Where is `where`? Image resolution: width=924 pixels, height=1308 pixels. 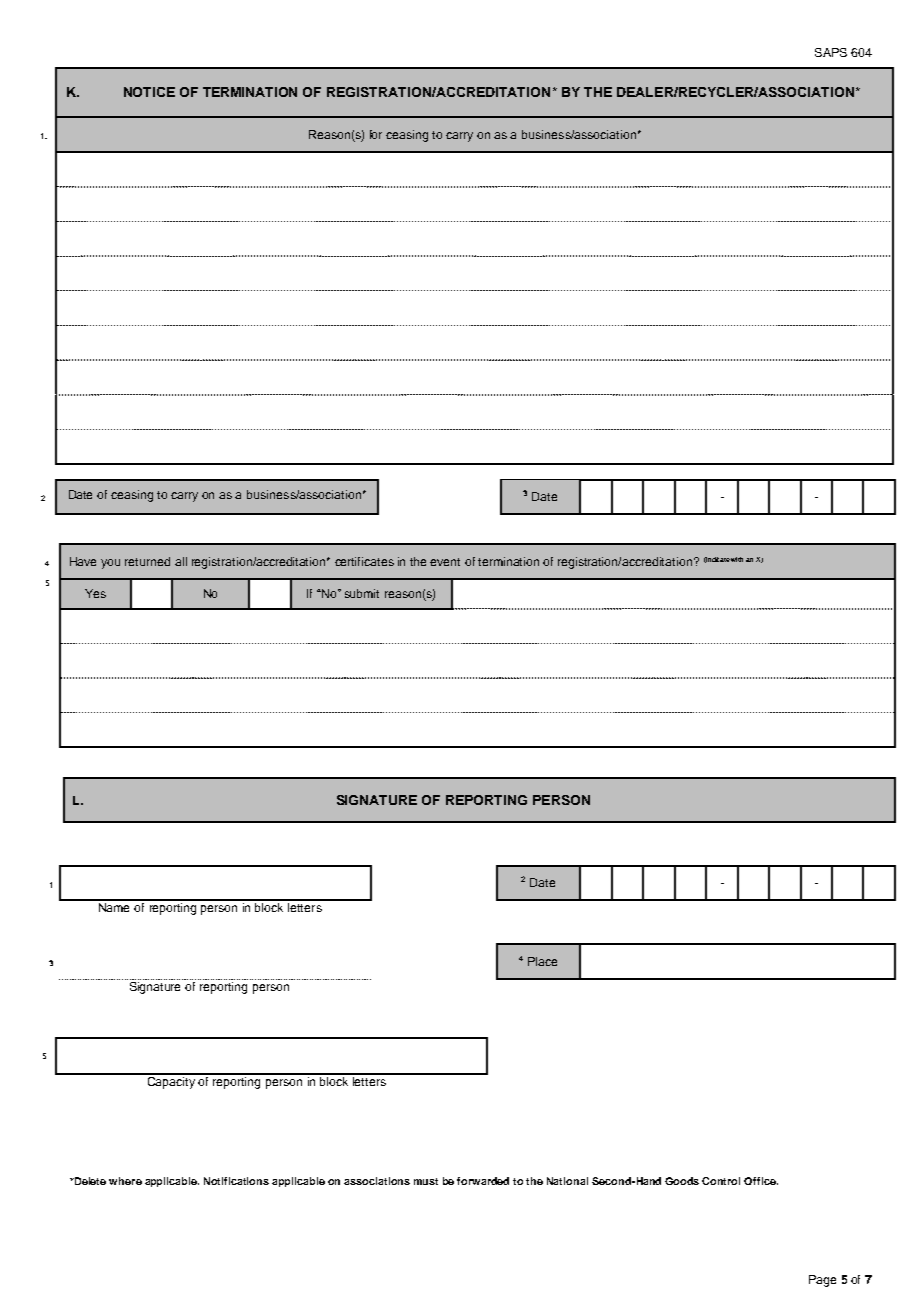 where is located at coordinates (125, 1181).
